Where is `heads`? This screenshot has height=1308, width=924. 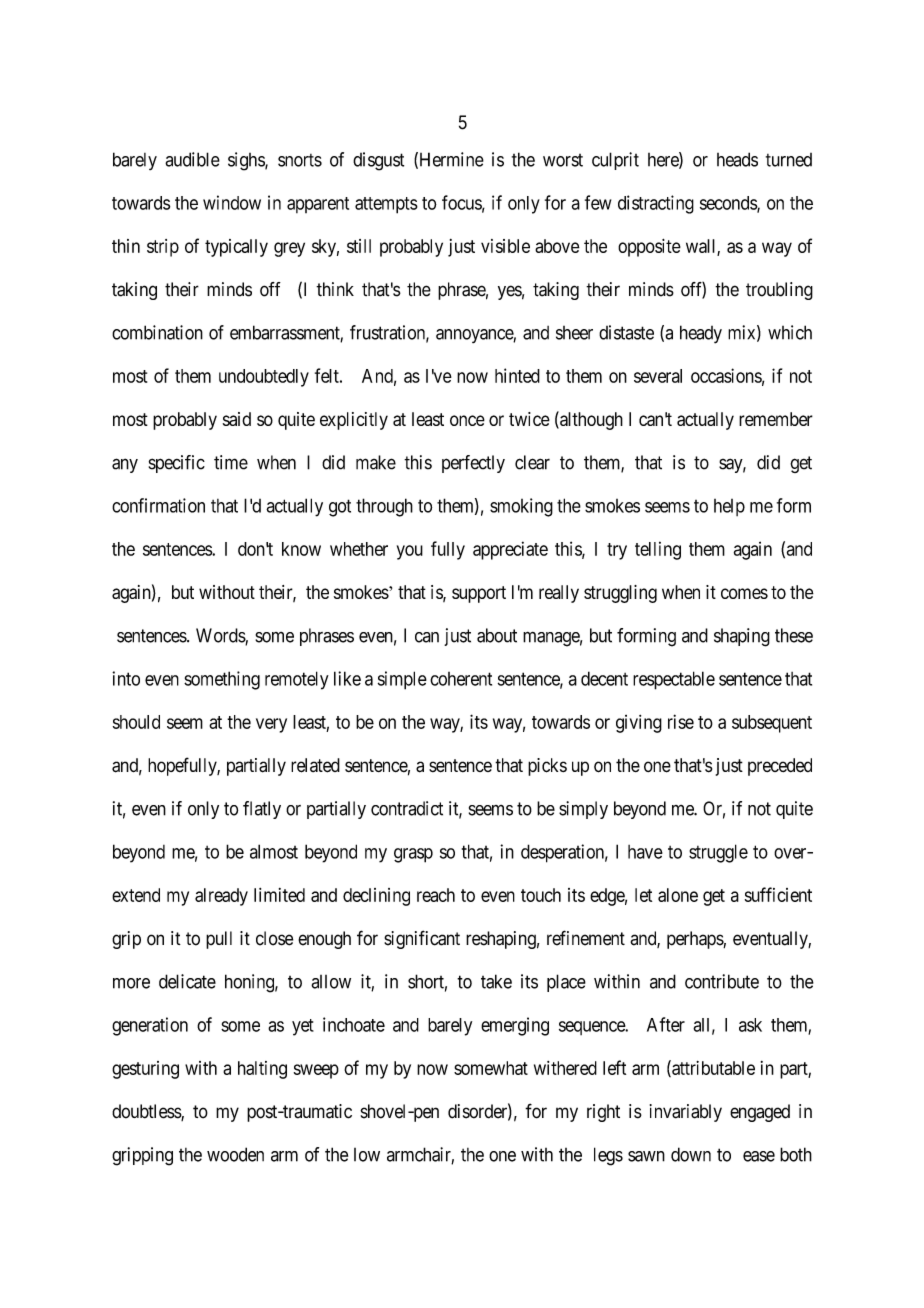
heads is located at coordinates (737, 159).
